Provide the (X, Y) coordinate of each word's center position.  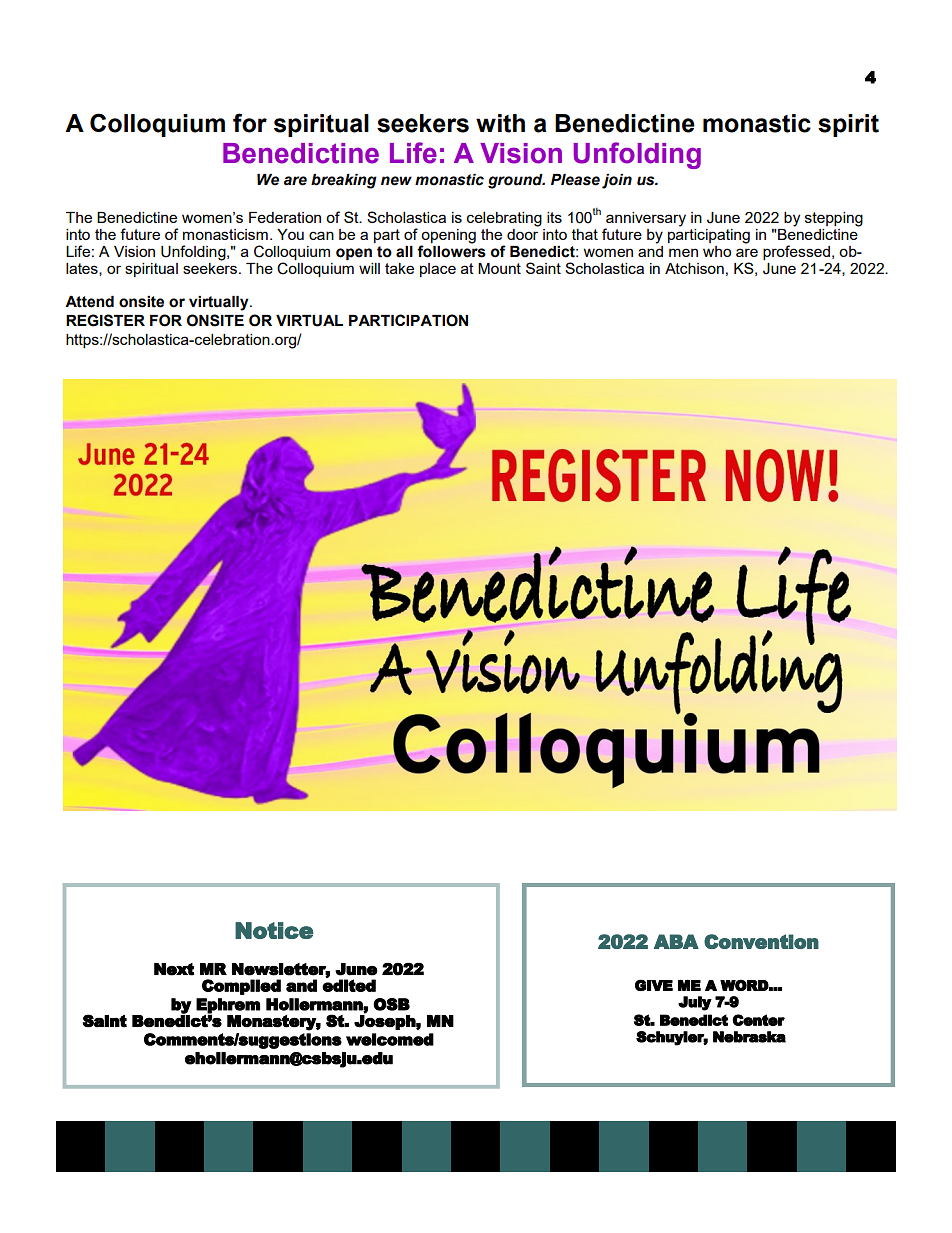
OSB (391, 1004)
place (438, 270)
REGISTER (105, 320)
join (617, 181)
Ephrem (228, 1006)
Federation (285, 217)
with (500, 123)
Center (758, 1020)
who (717, 251)
